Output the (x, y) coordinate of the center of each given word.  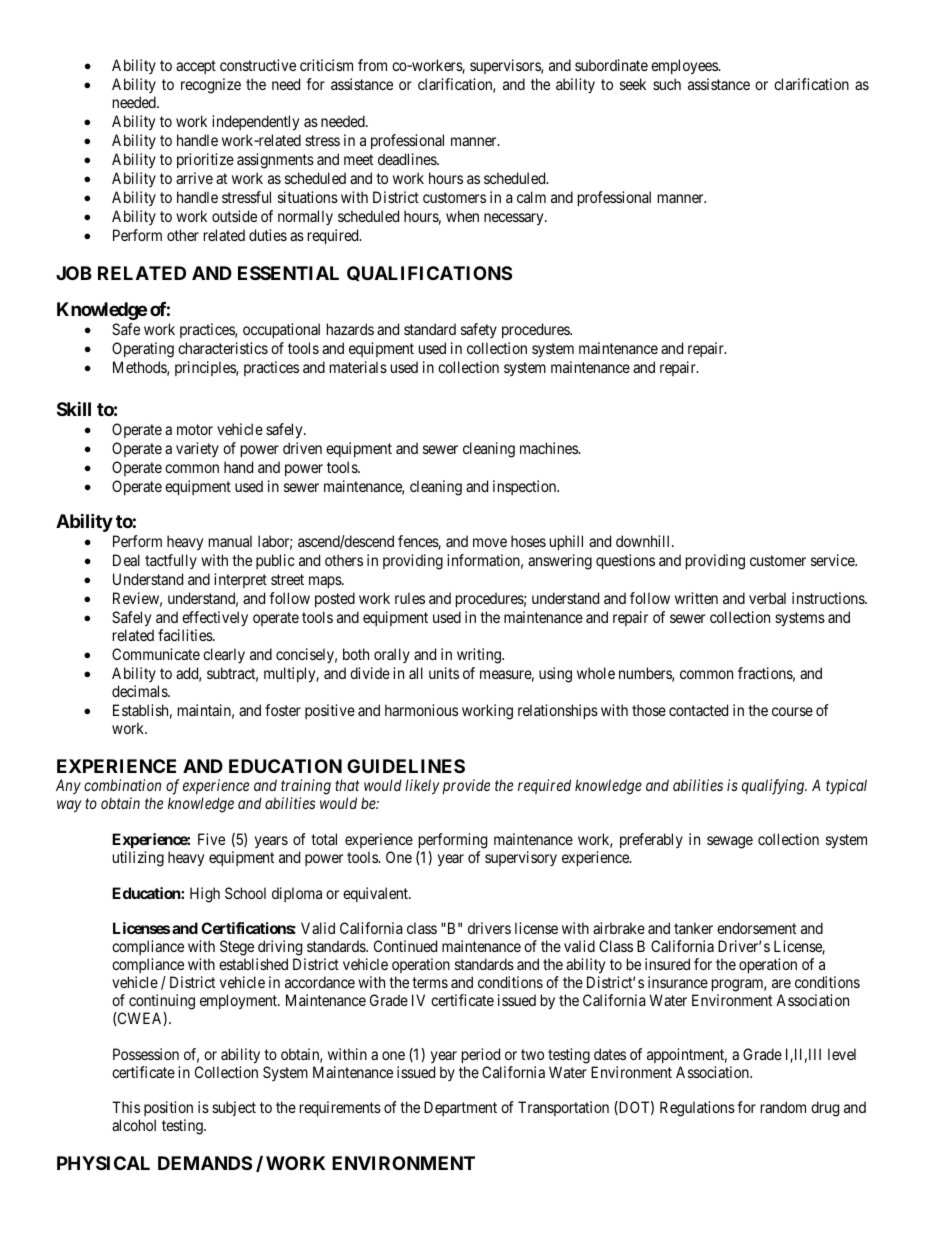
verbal (767, 598)
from (372, 65)
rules (410, 598)
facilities (186, 635)
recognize (211, 86)
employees (685, 67)
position (168, 1110)
